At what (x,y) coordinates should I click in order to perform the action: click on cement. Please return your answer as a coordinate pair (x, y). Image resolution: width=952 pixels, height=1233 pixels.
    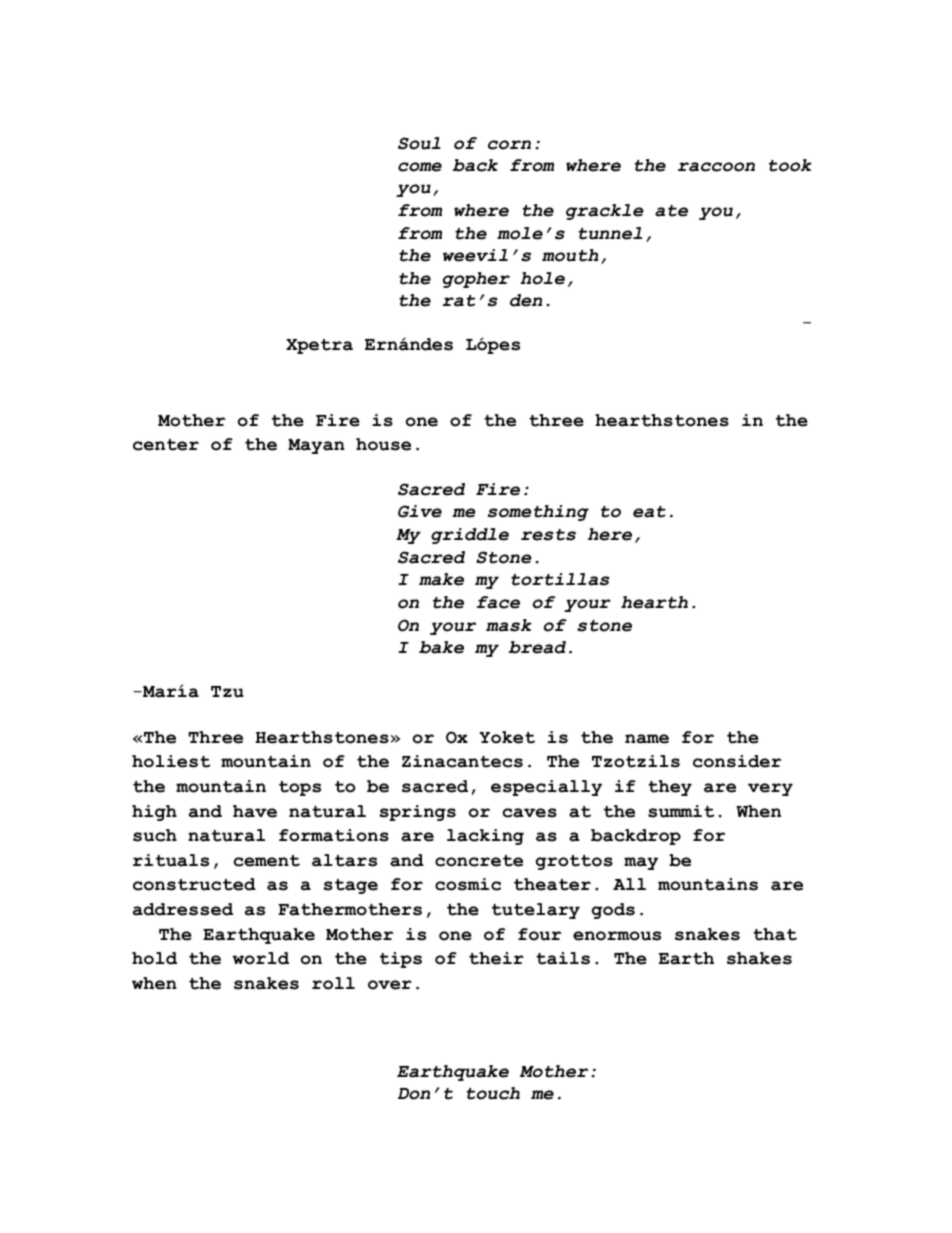
    Looking at the image, I should click on (267, 861).
